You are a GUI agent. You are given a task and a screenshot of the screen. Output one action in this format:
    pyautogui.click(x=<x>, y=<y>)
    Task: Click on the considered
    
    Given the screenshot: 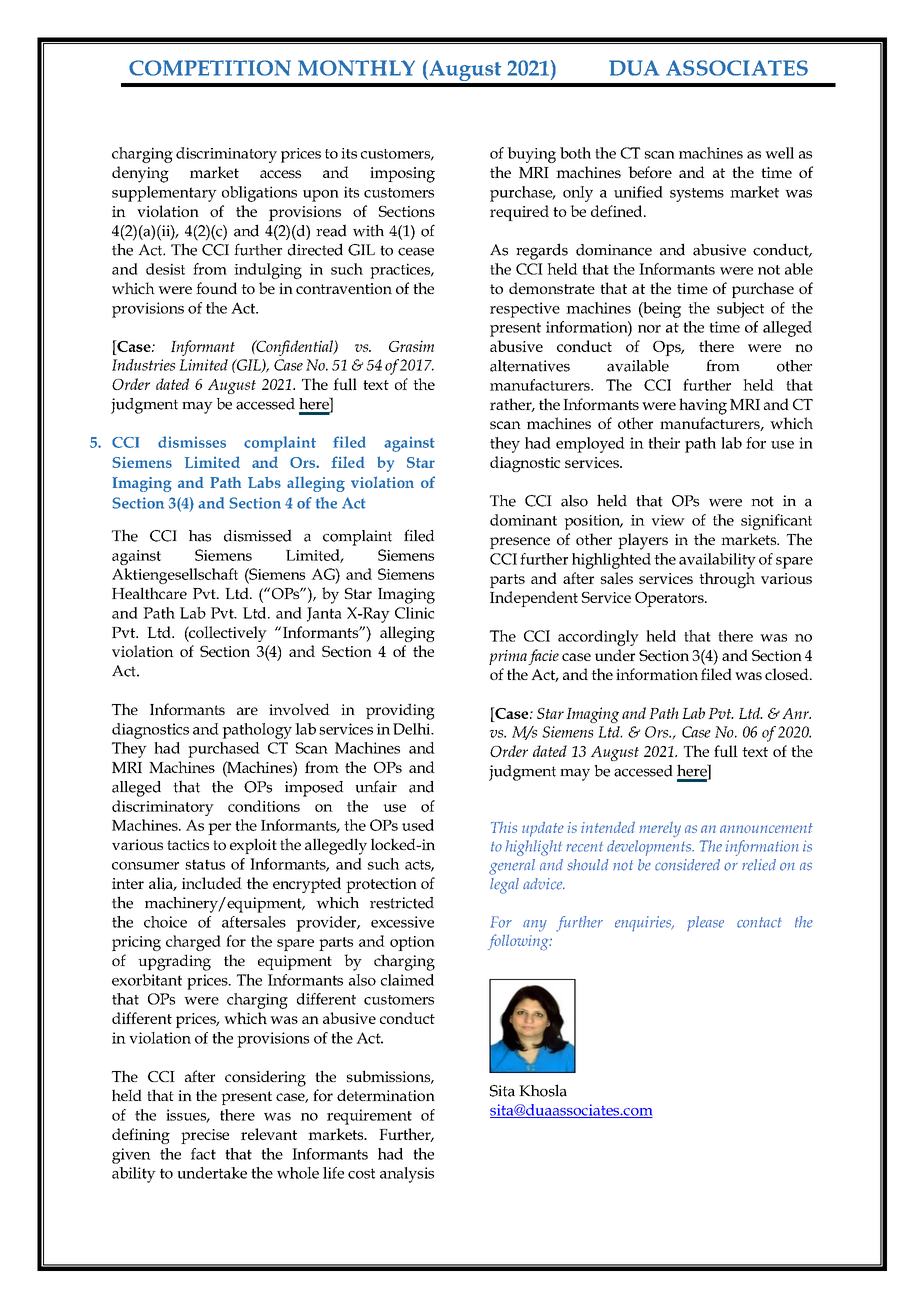 What is the action you would take?
    pyautogui.click(x=687, y=865)
